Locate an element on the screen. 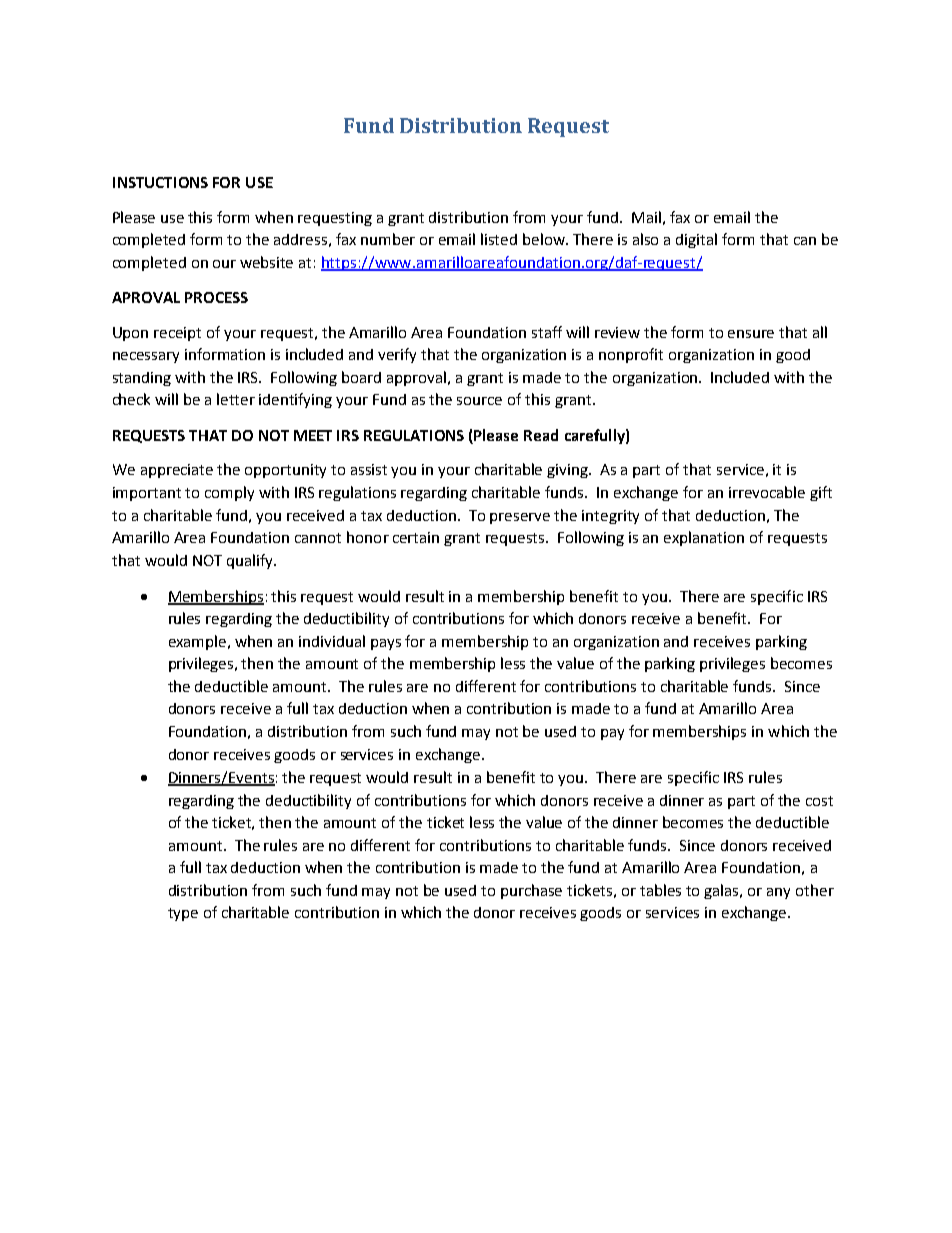  website is located at coordinates (266, 262).
